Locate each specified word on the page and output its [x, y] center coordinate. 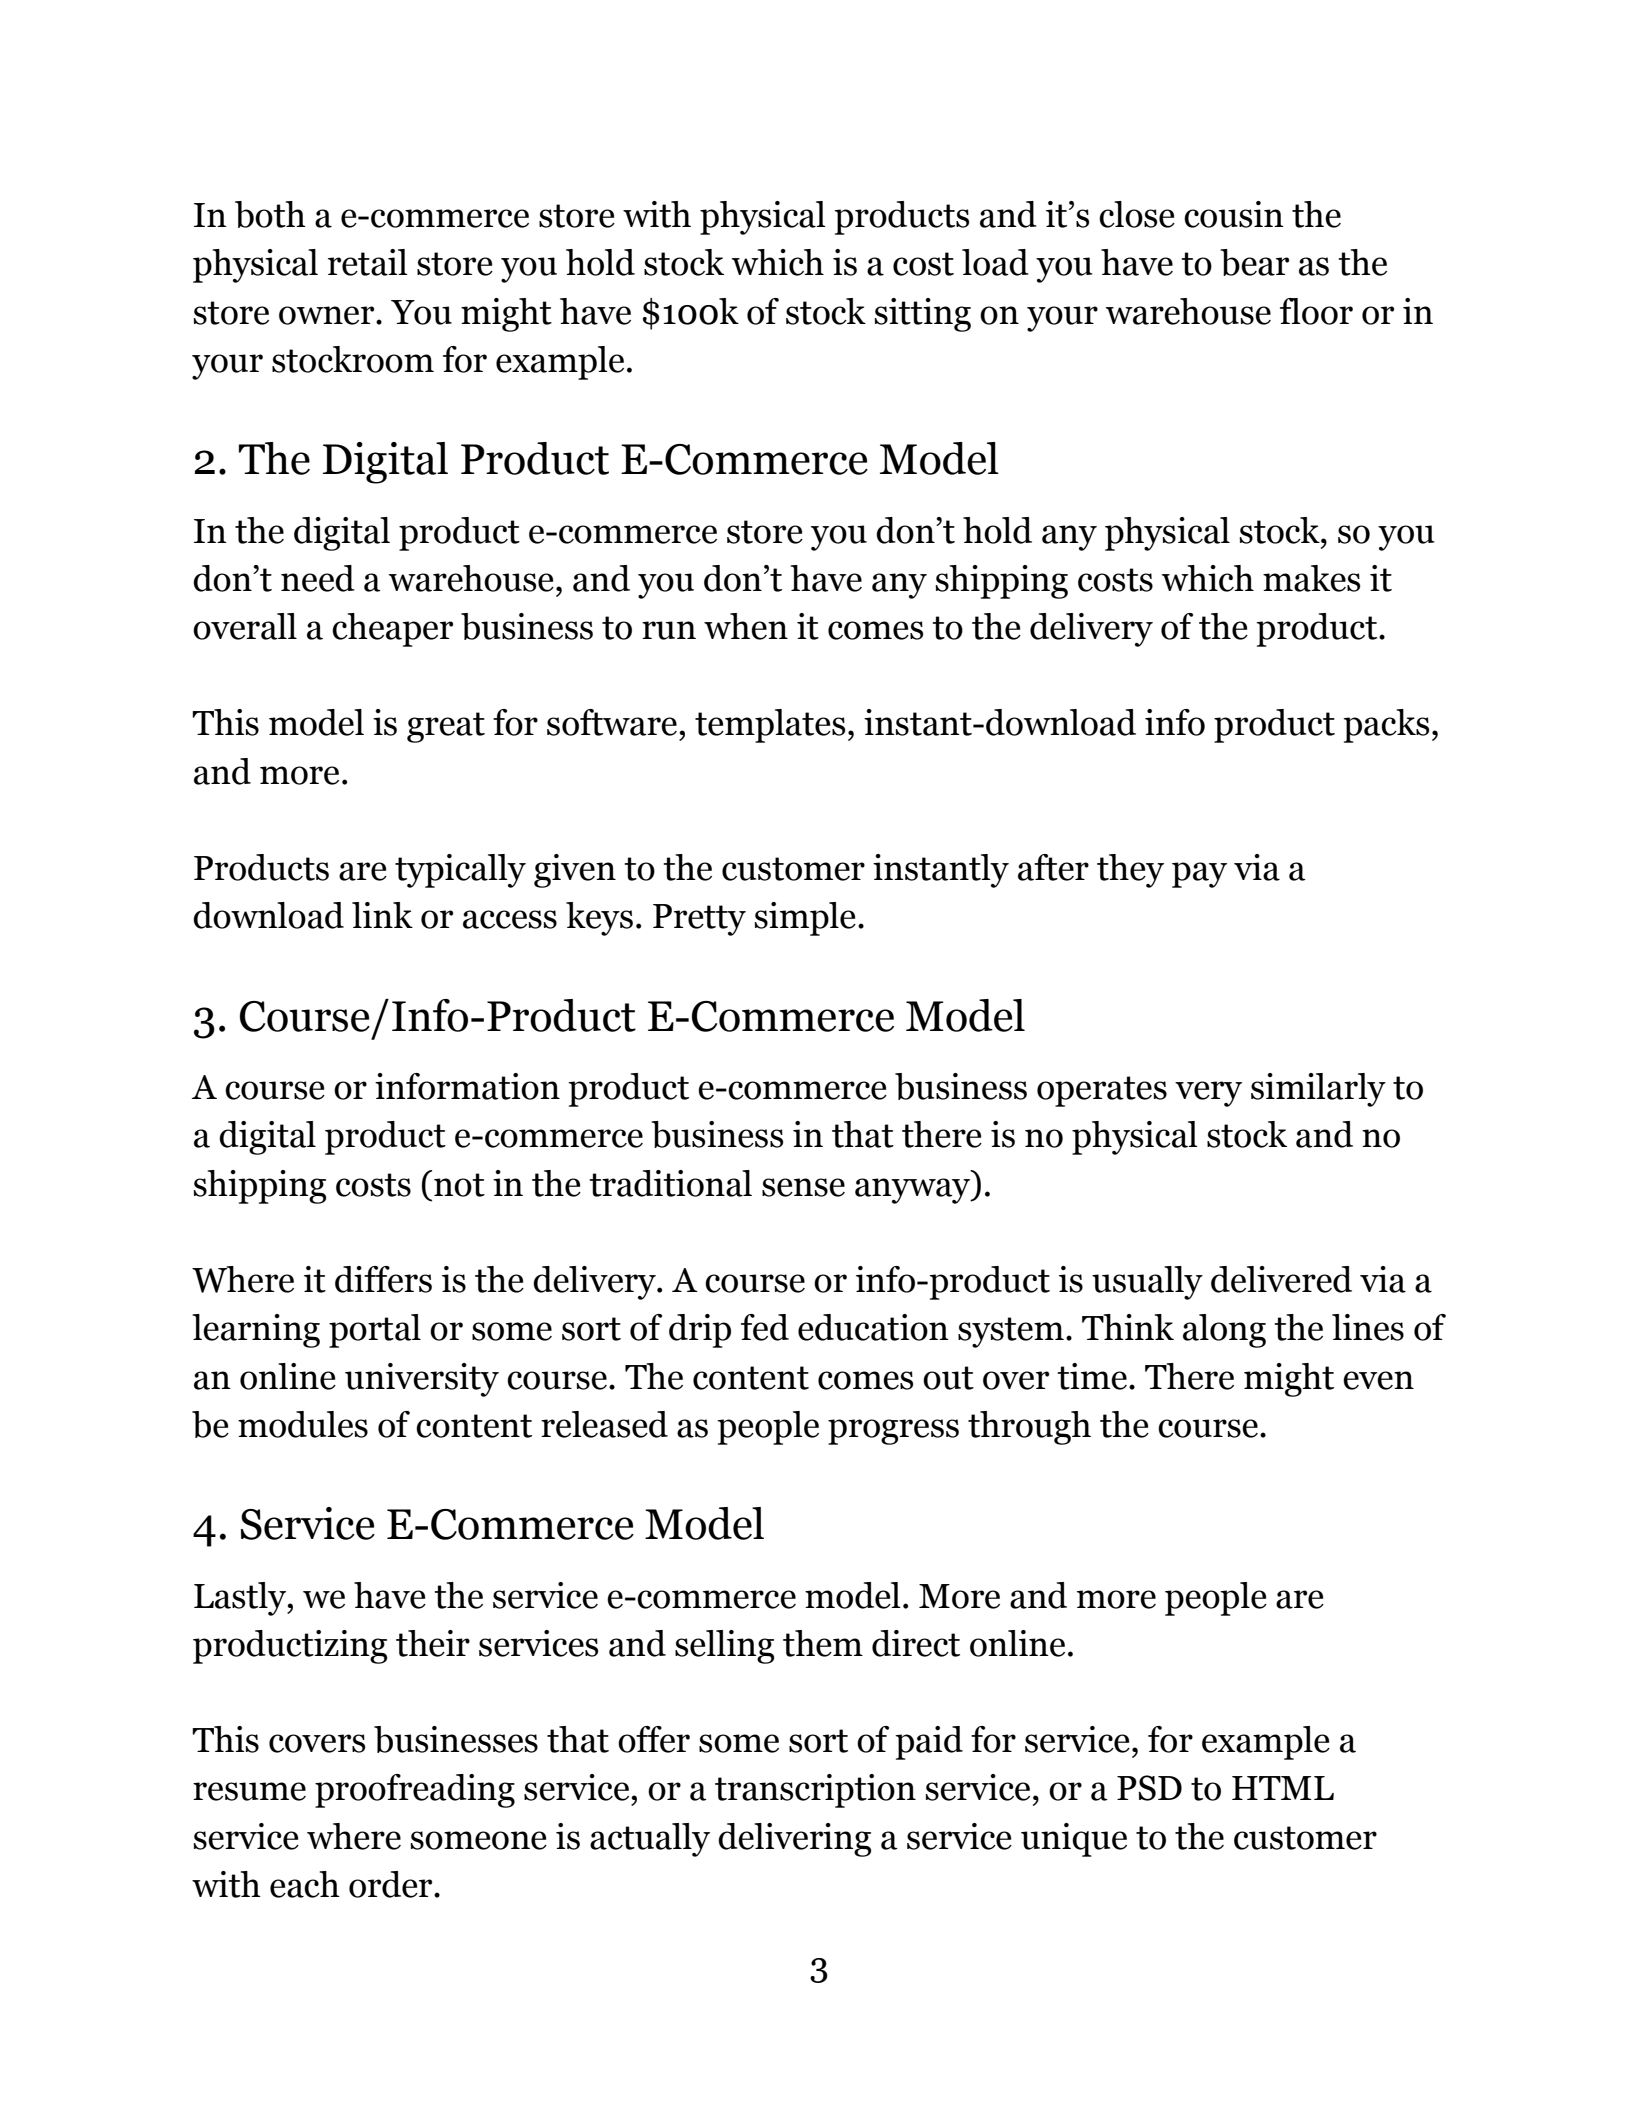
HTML [1283, 1788]
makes [1311, 578]
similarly [1318, 1090]
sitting [922, 315]
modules [303, 1424]
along [1224, 1331]
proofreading [415, 1791]
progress [893, 1432]
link [382, 915]
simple [805, 919]
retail [368, 262]
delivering [794, 1840]
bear [1254, 262]
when [746, 626]
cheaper [392, 630]
